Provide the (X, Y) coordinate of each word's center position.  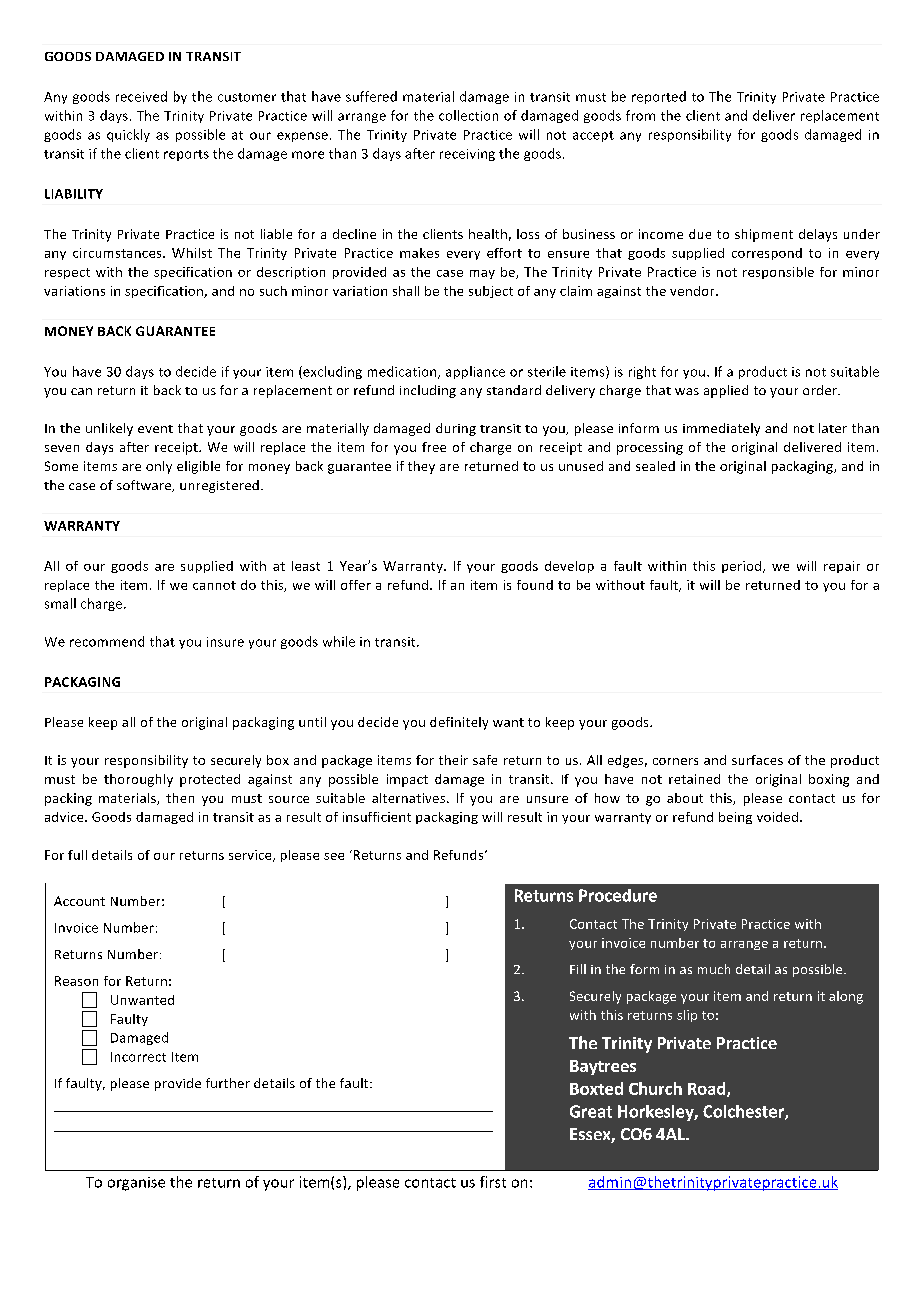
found (535, 585)
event (155, 429)
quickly (128, 135)
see (334, 856)
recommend (107, 641)
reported (659, 97)
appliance (475, 372)
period (743, 567)
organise (136, 1184)
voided (777, 817)
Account (79, 901)
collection (468, 115)
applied (726, 391)
